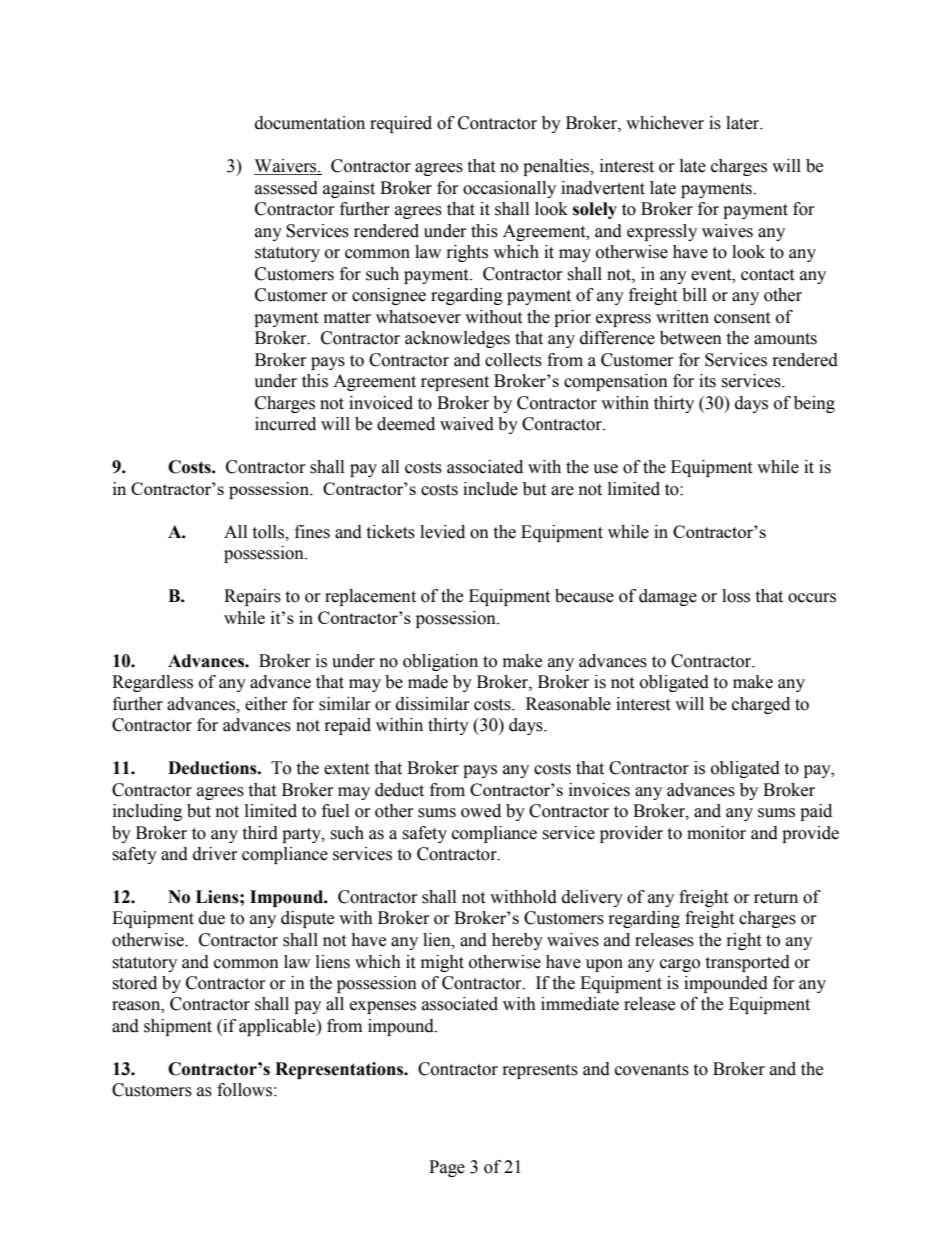 Image resolution: width=952 pixels, height=1233 pixels. I want to click on inadvertent, so click(603, 188).
